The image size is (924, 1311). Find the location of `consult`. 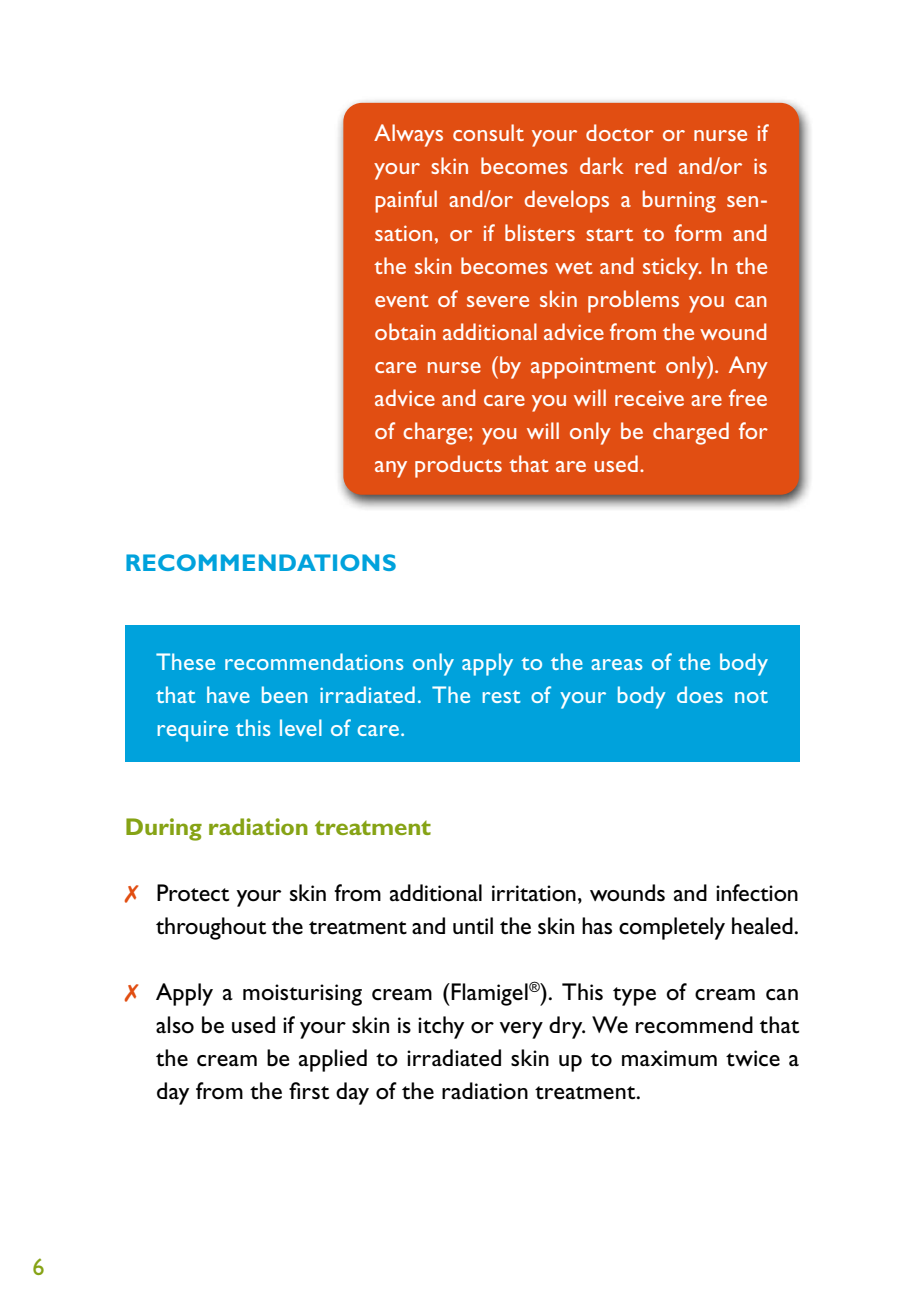

consult is located at coordinates (488, 132).
